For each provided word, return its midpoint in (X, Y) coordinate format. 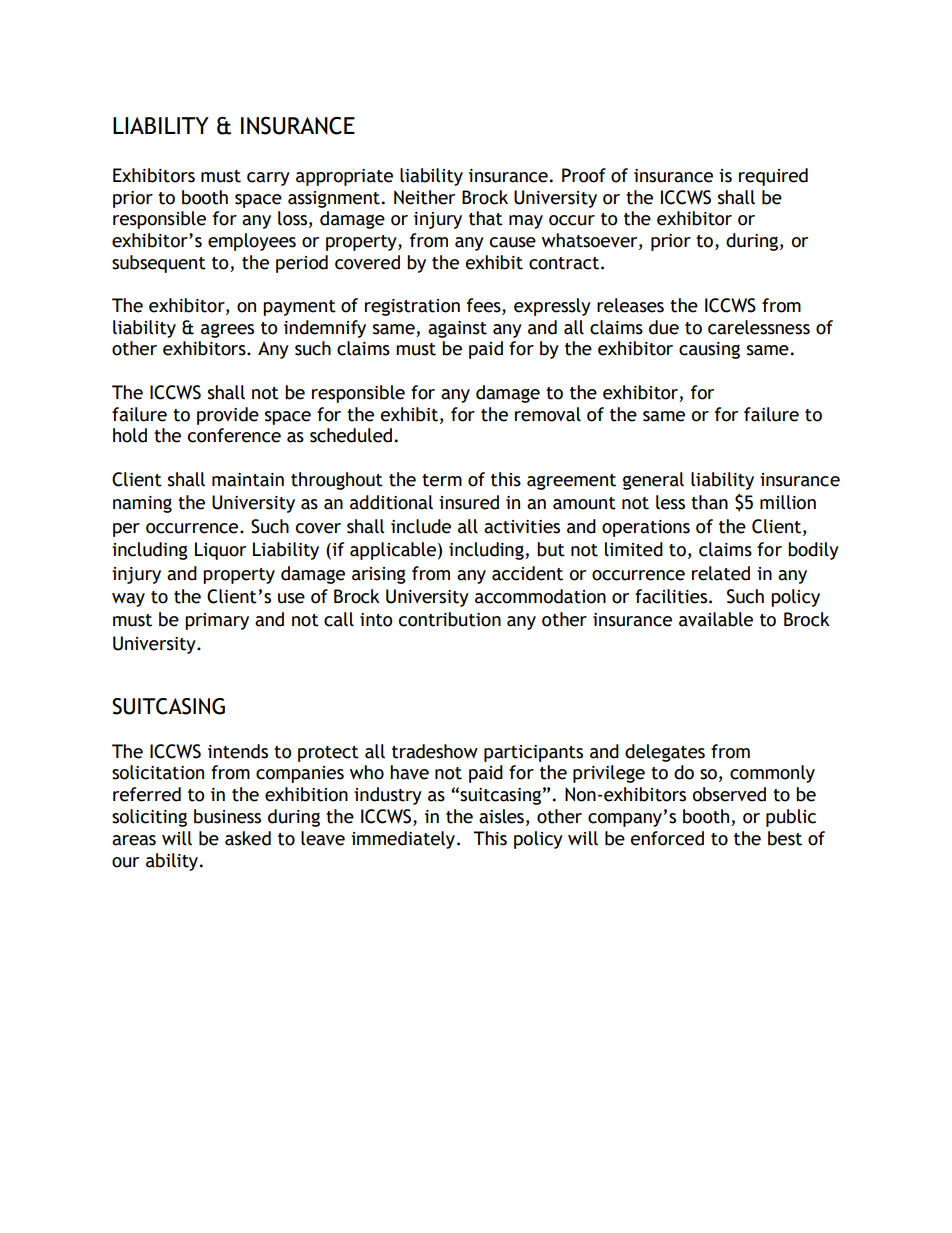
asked (248, 838)
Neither (424, 197)
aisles (501, 816)
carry (268, 179)
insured (469, 502)
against (457, 329)
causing (709, 350)
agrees (227, 331)
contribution (450, 619)
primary (217, 621)
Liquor (220, 551)
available (716, 619)
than (709, 502)
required (773, 177)
